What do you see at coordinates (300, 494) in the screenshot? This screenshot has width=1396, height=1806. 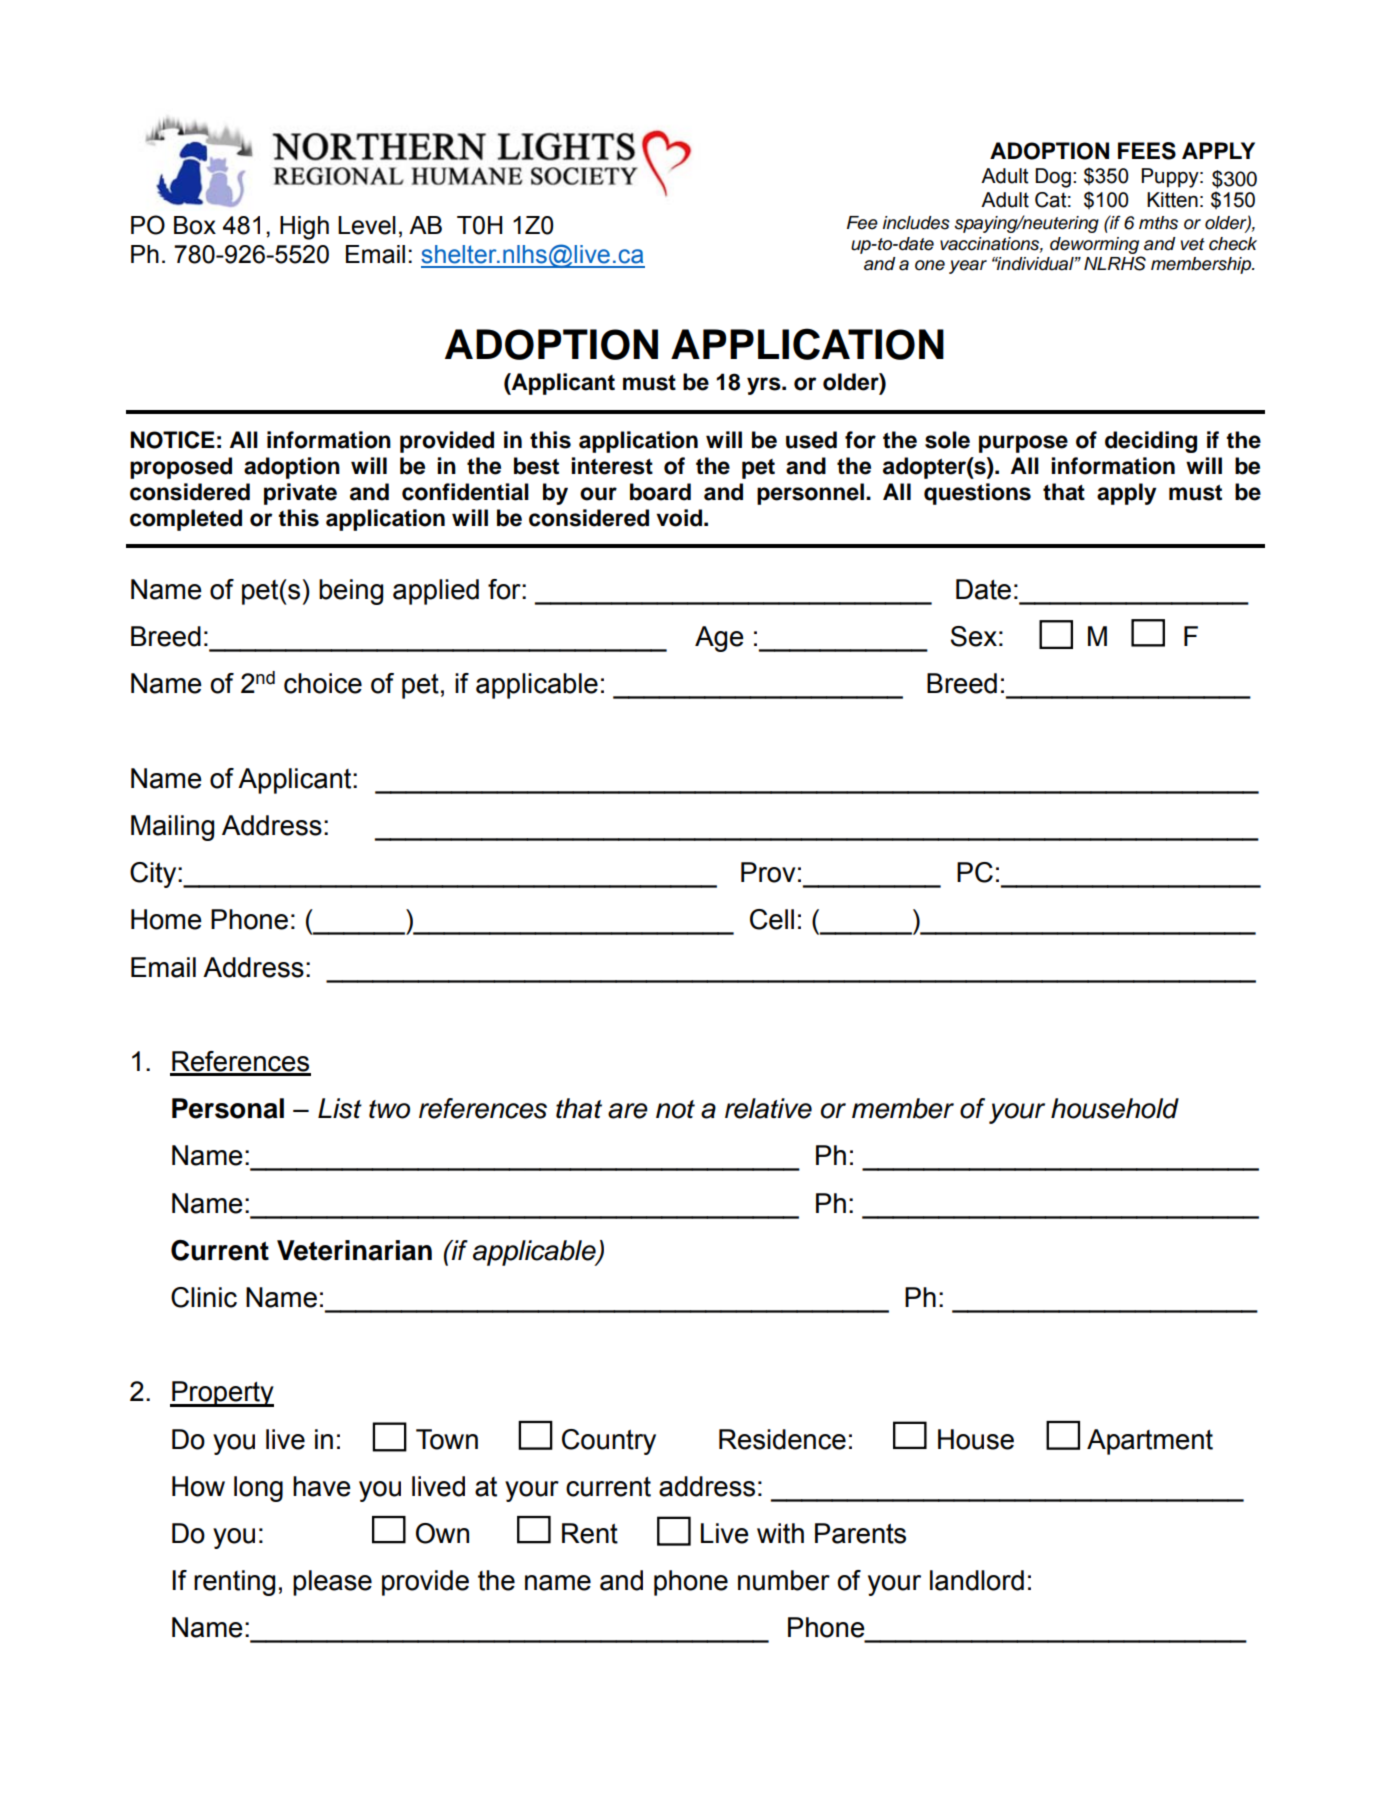 I see `private` at bounding box center [300, 494].
